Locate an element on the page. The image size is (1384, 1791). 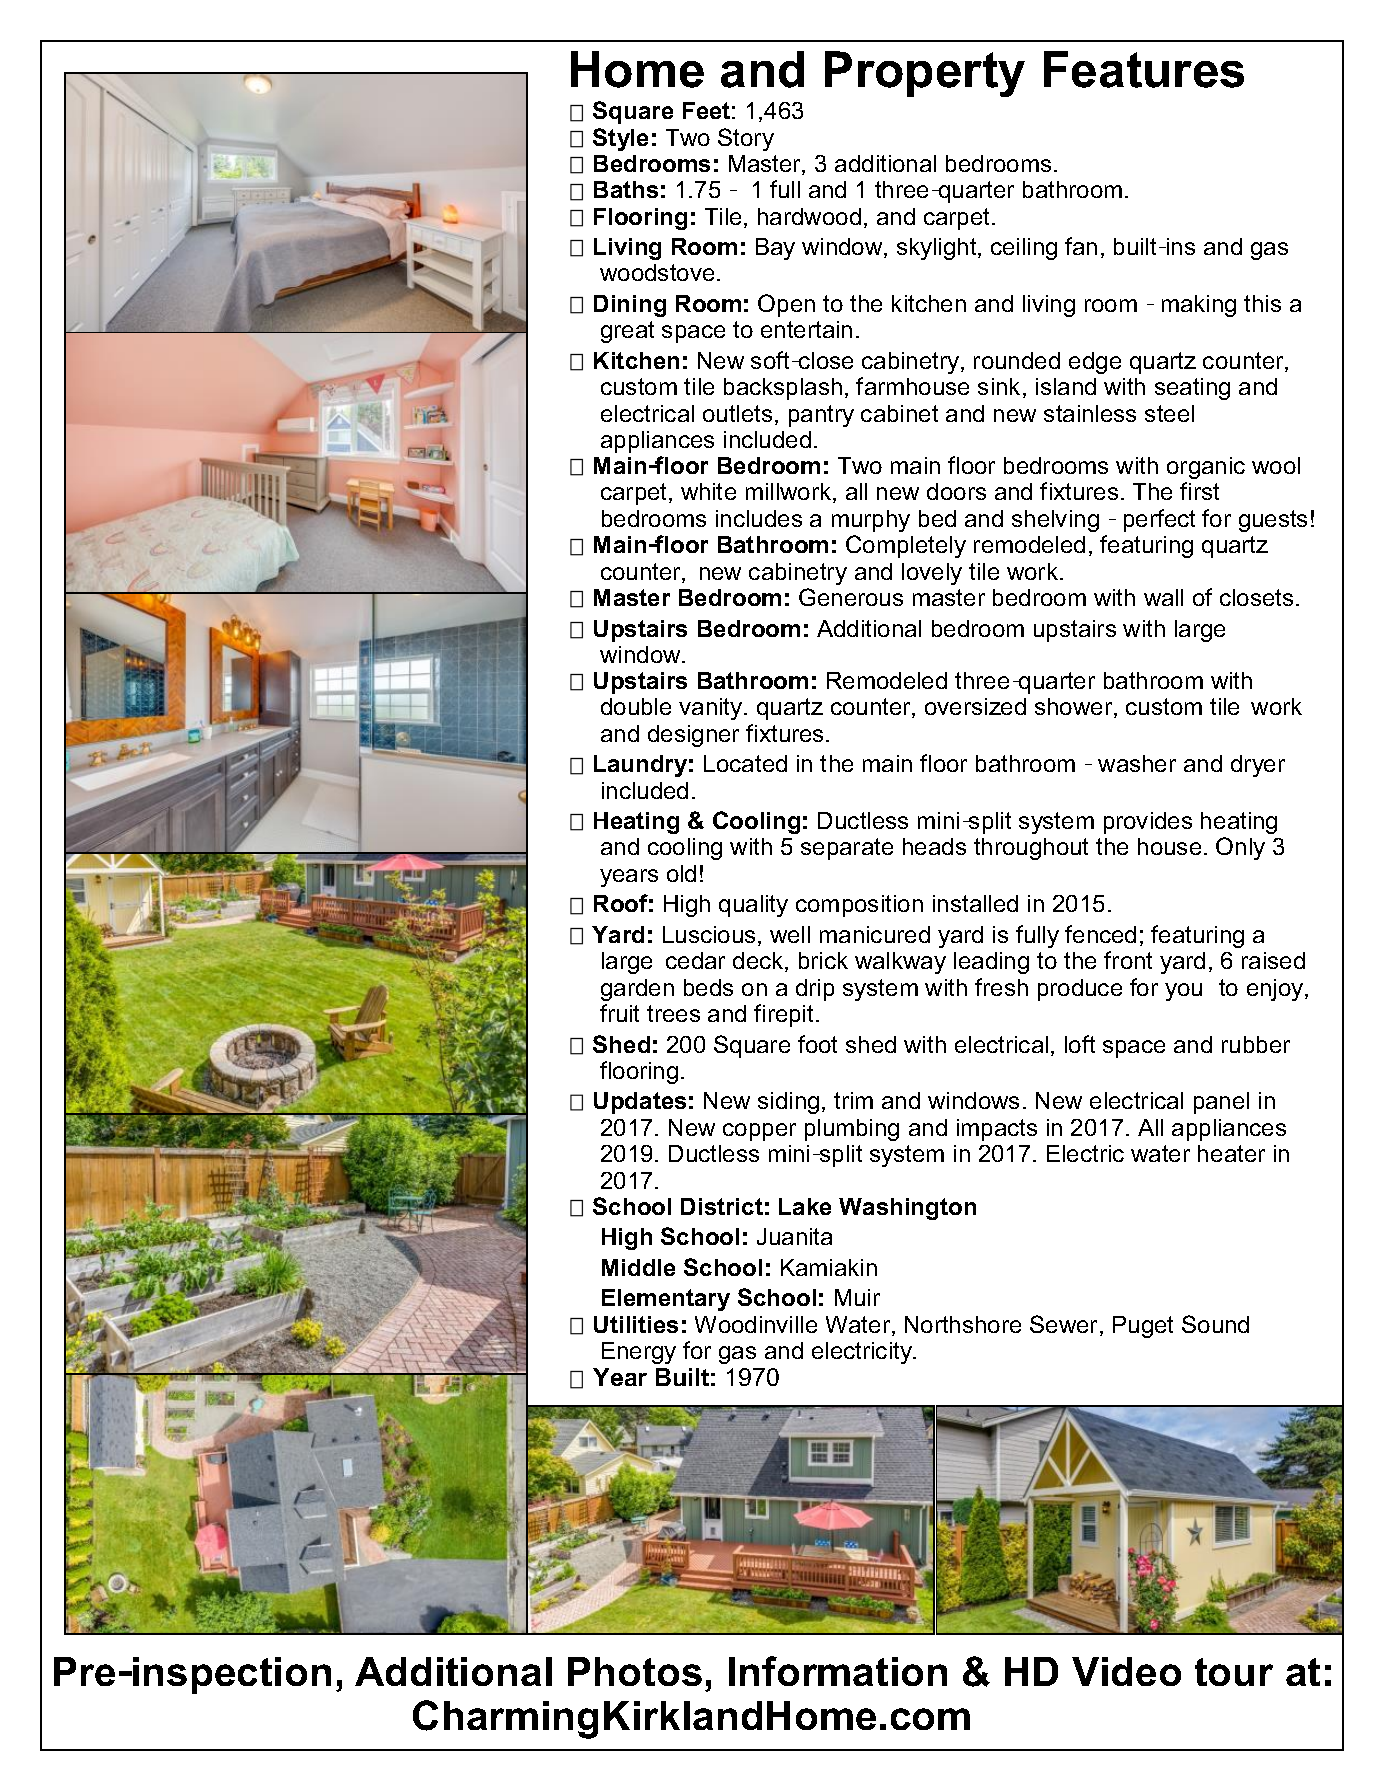
tour is located at coordinates (1234, 1672).
